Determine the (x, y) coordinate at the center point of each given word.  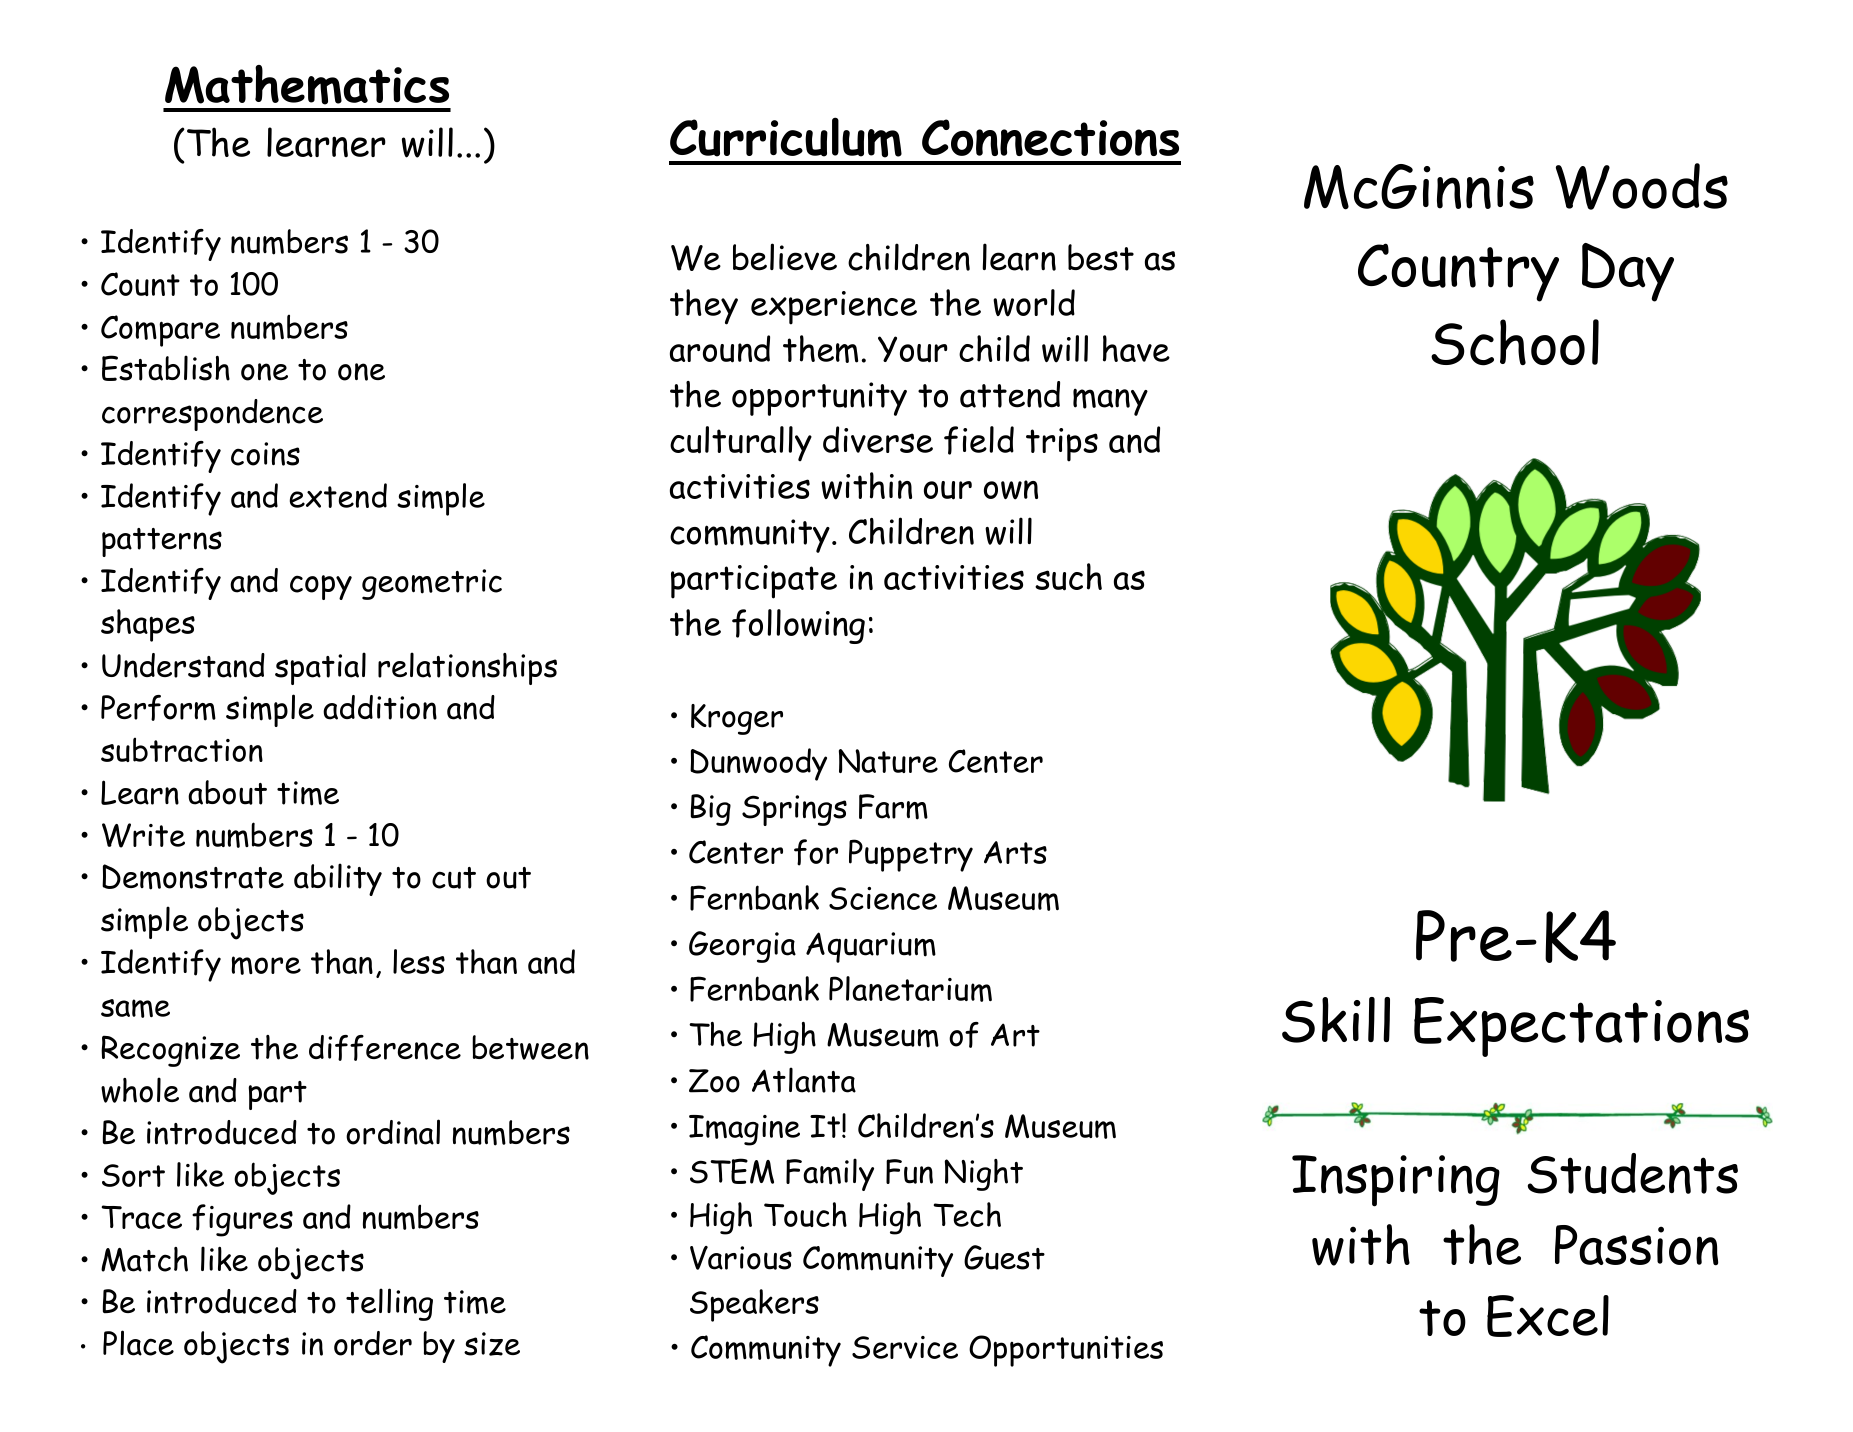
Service (905, 1347)
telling (389, 1304)
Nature (888, 761)
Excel (1548, 1316)
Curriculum (786, 137)
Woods (1642, 186)
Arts (1015, 852)
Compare (160, 331)
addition (380, 707)
